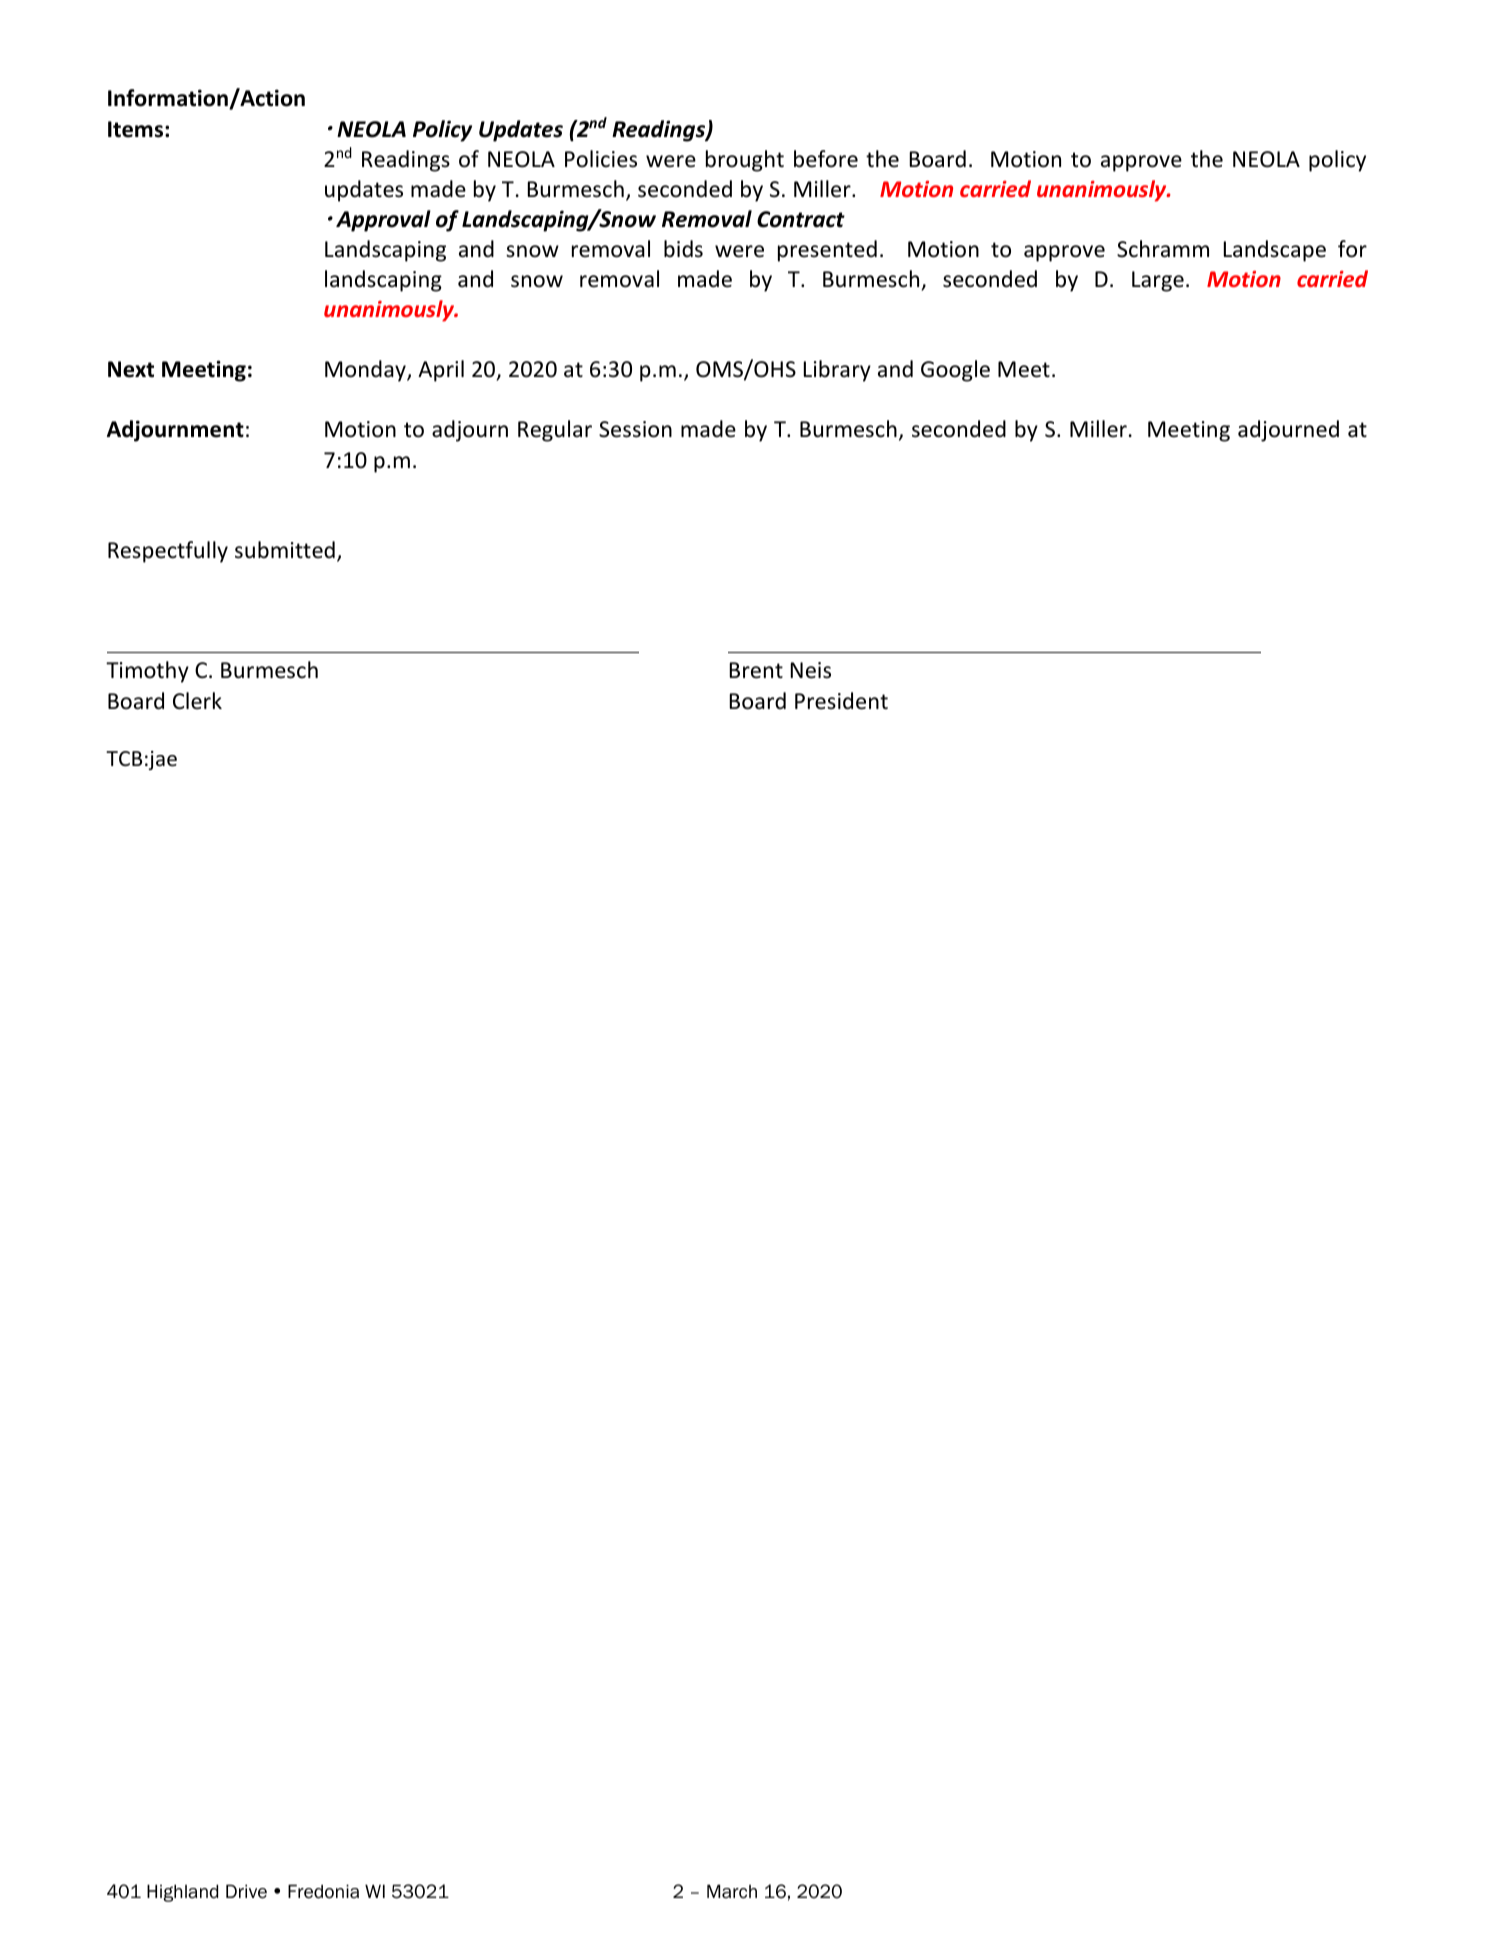  What do you see at coordinates (841, 701) in the screenshot?
I see `President` at bounding box center [841, 701].
